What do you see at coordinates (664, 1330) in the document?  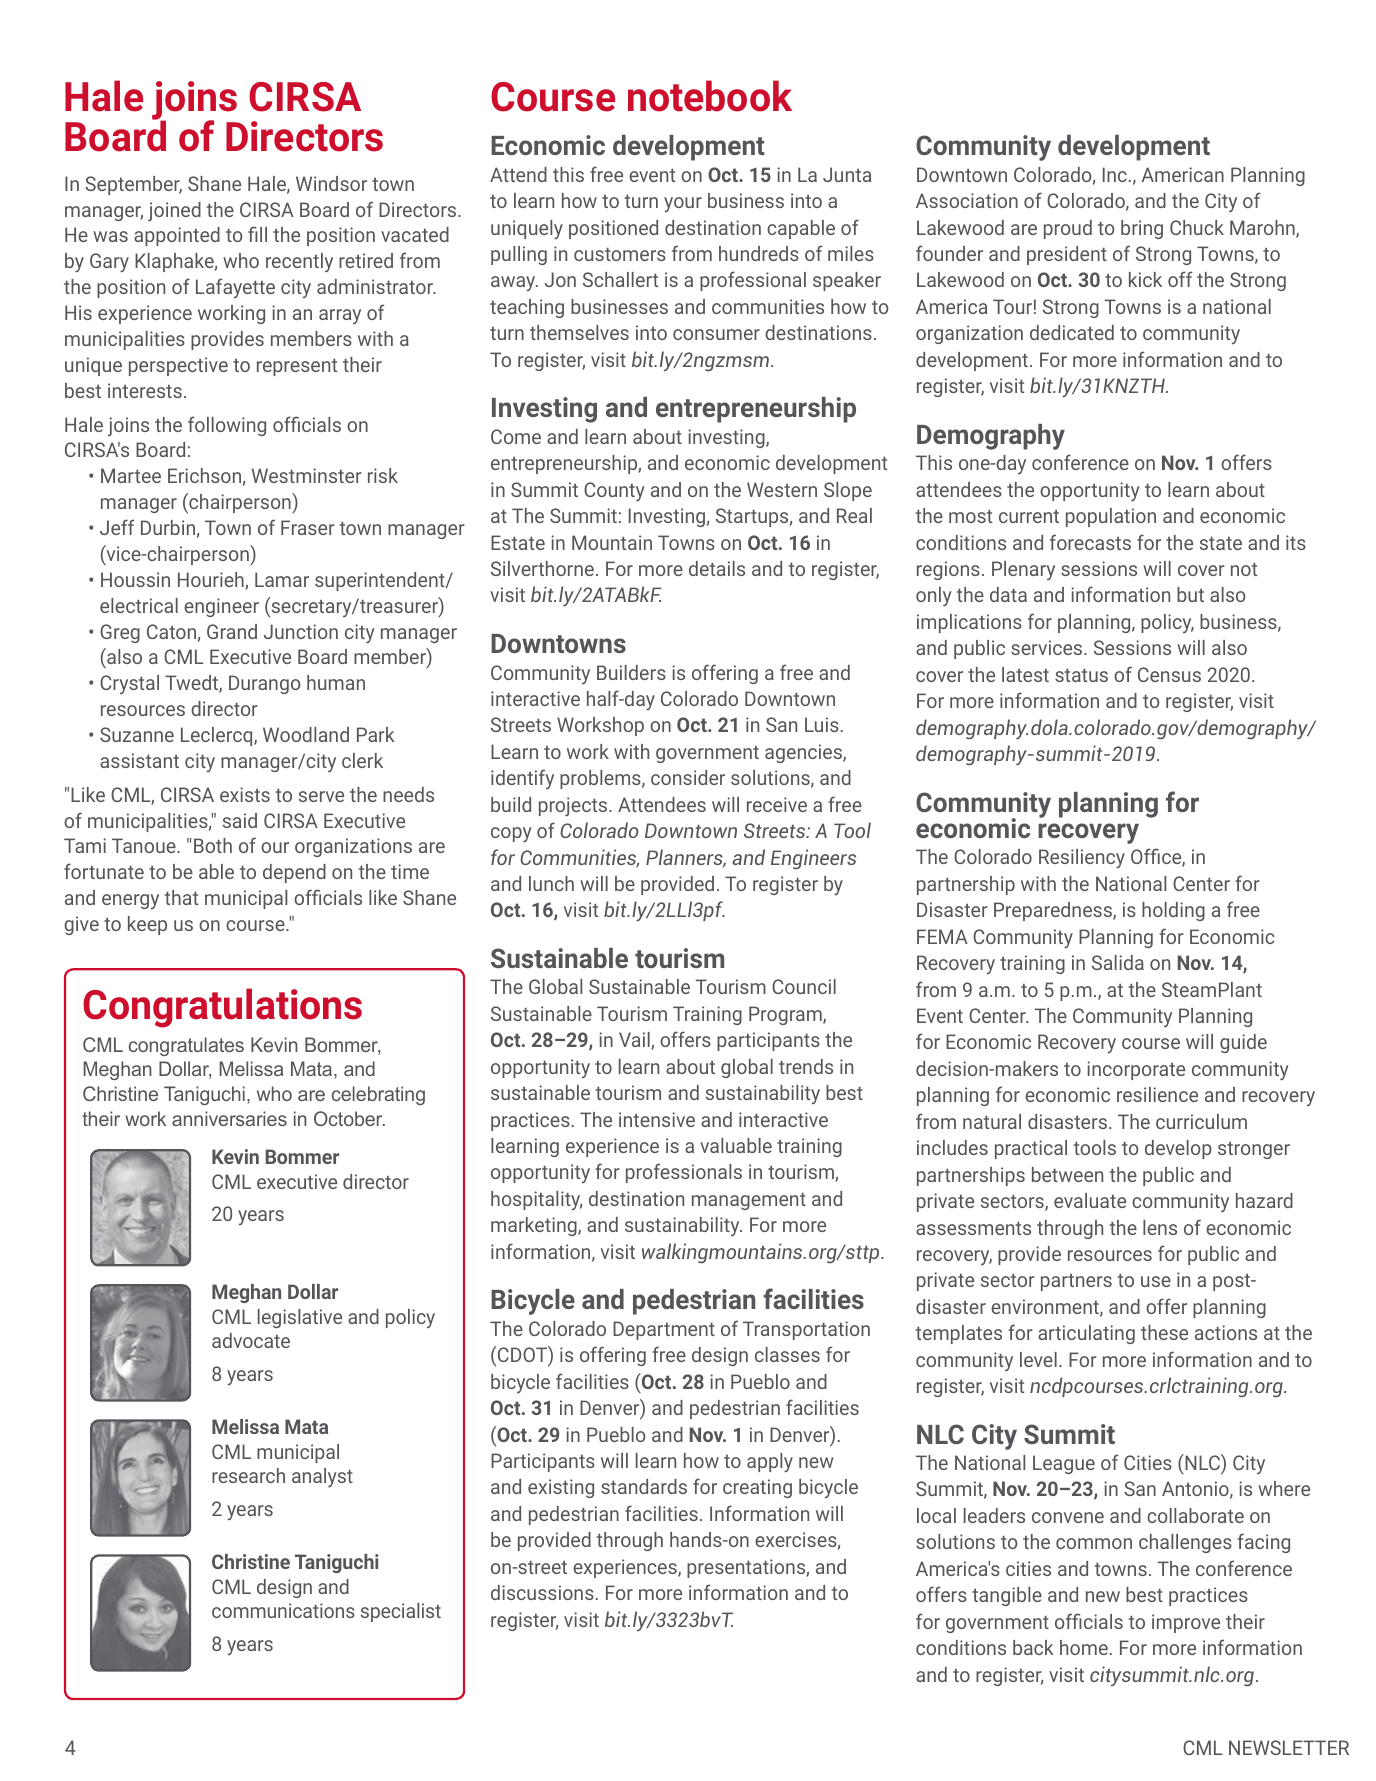 I see `Department` at bounding box center [664, 1330].
